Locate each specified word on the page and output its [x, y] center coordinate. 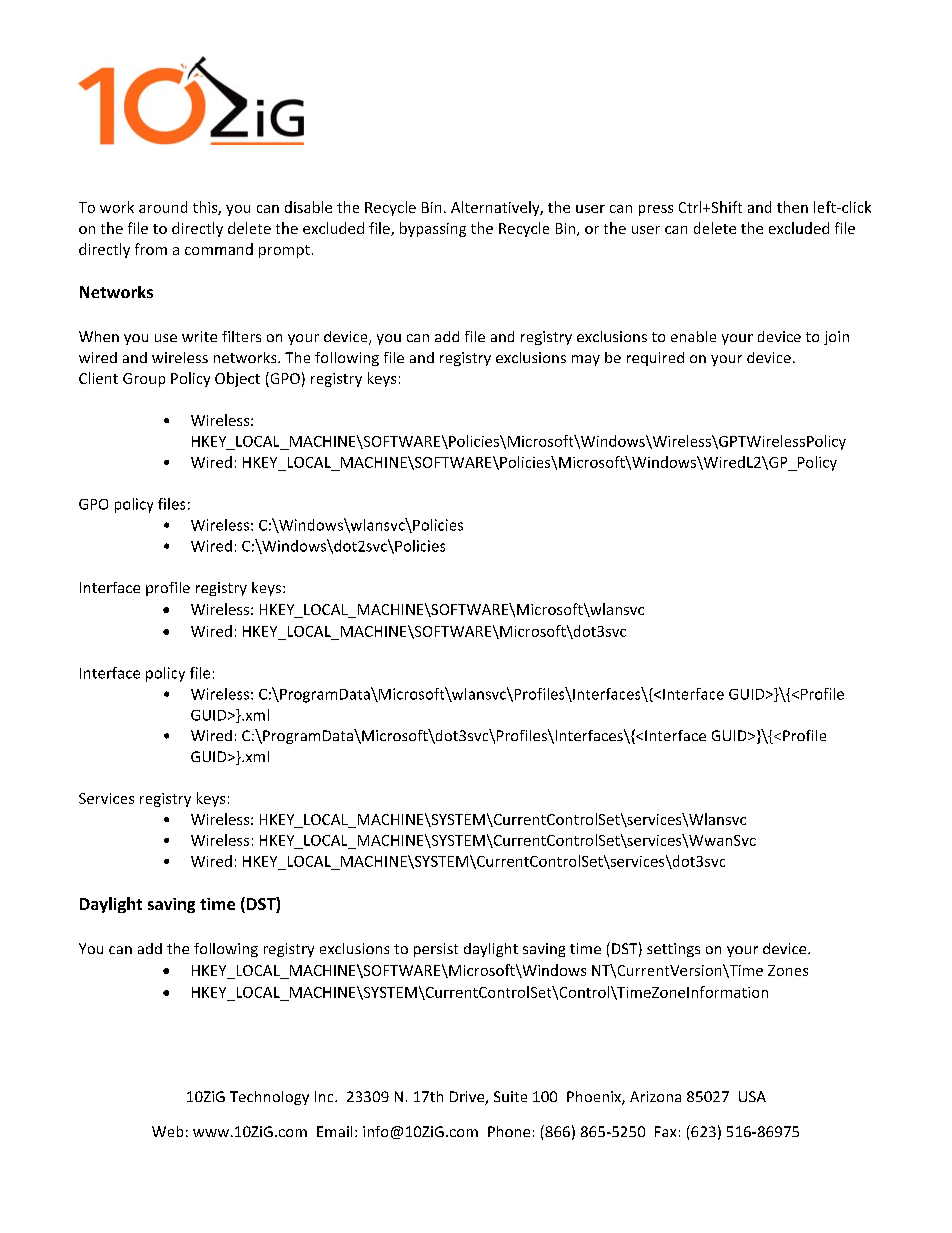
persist [436, 950]
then [792, 207]
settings [673, 950]
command [219, 249]
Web [167, 1131]
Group [144, 380]
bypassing [433, 229]
